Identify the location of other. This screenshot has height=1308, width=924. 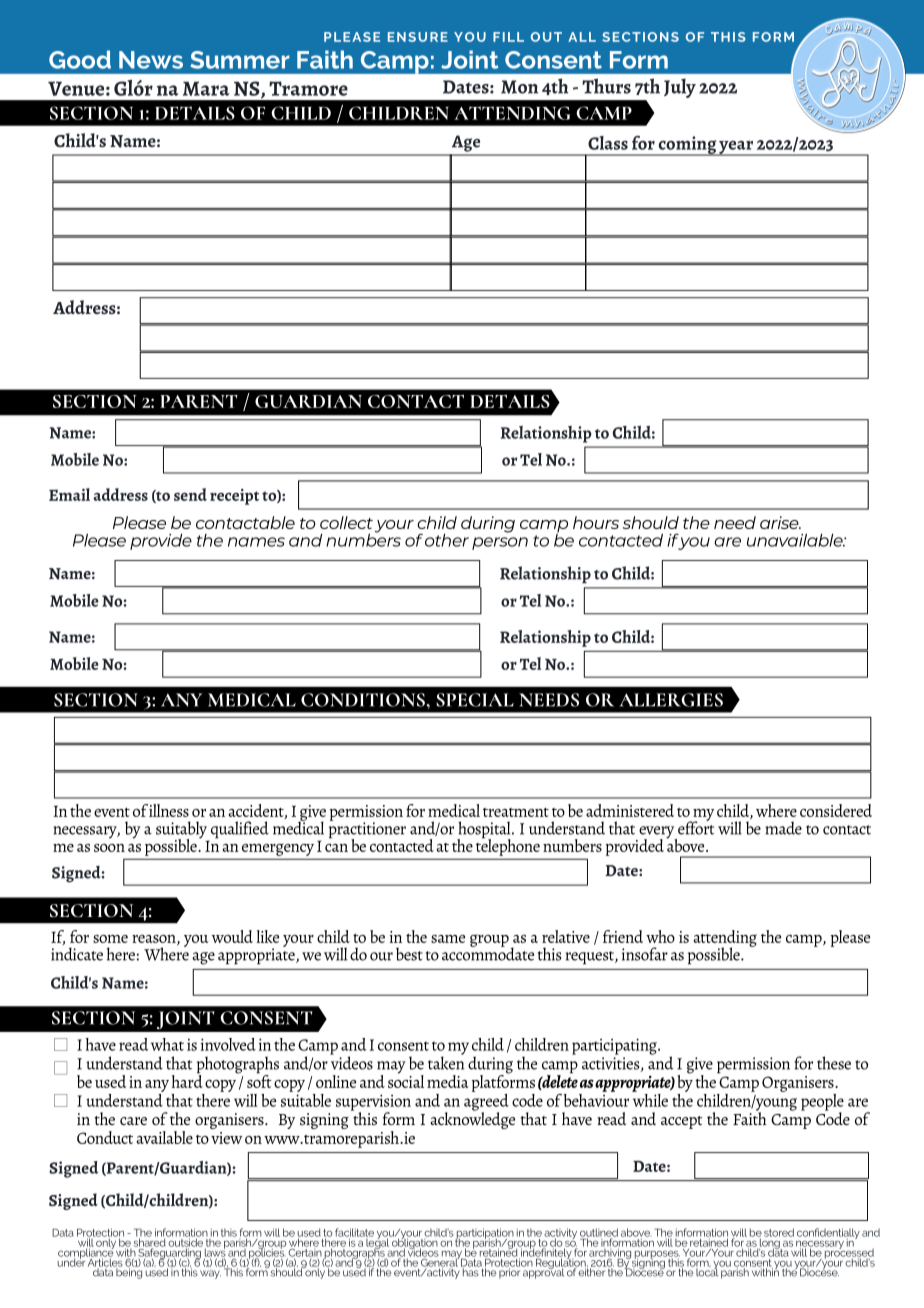
(447, 540).
